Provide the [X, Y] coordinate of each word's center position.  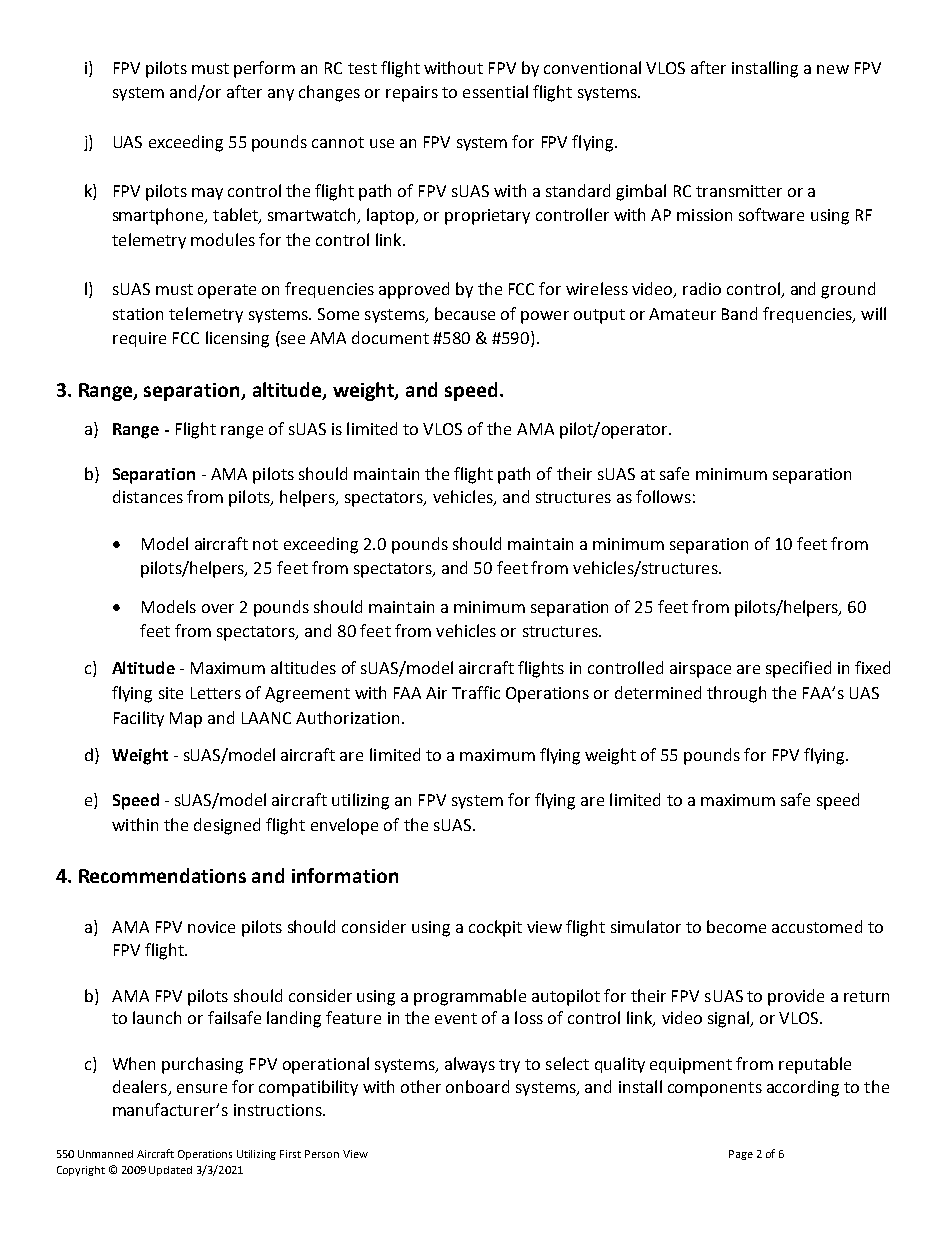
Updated [170, 1171]
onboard [477, 1086]
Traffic [476, 692]
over [218, 608]
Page [741, 1155]
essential [495, 91]
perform [264, 69]
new [833, 69]
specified [798, 669]
